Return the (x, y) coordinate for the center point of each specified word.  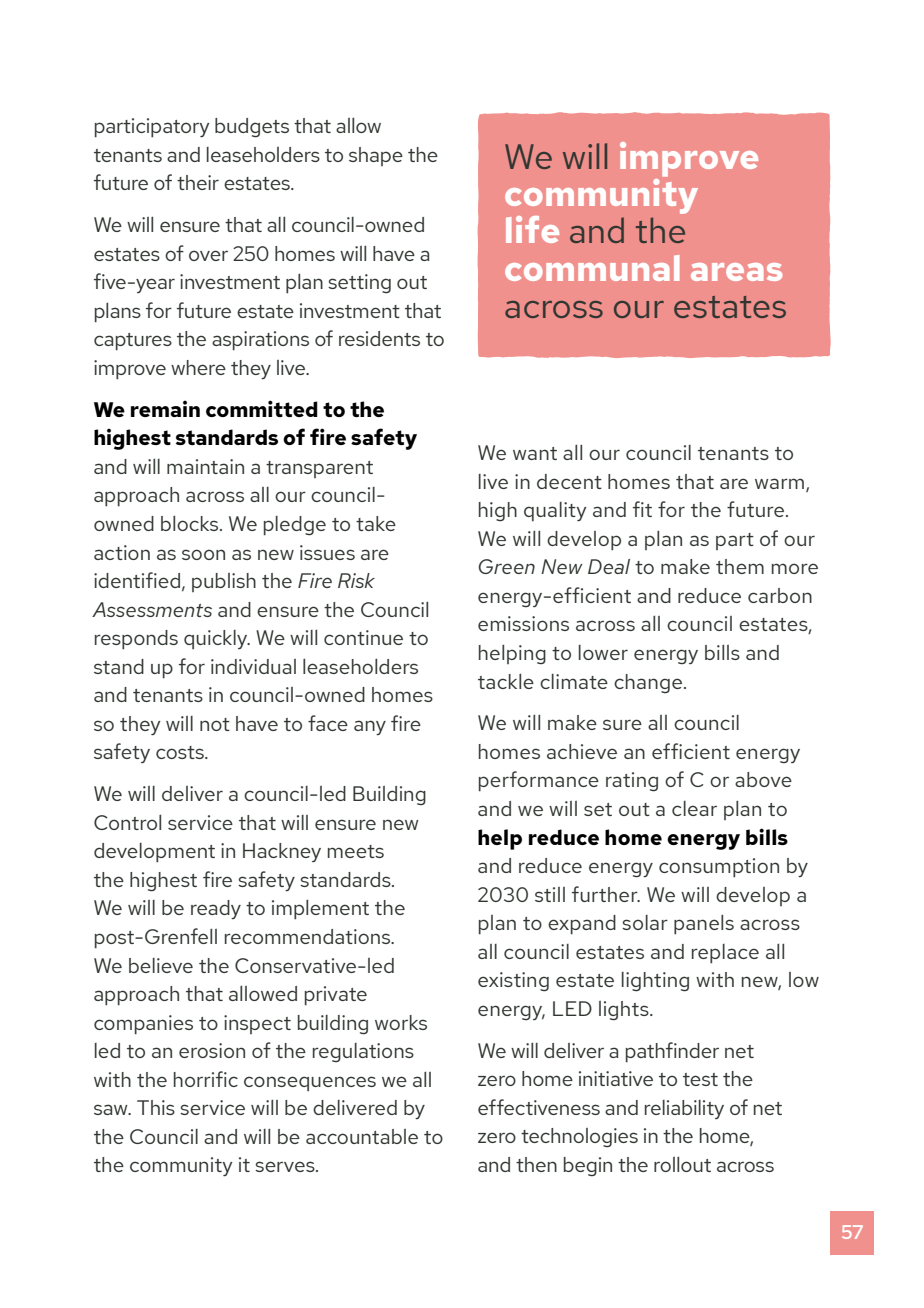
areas (736, 272)
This (156, 1107)
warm (781, 484)
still (550, 894)
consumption (719, 868)
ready (216, 909)
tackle (506, 681)
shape (376, 156)
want (535, 453)
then (536, 1164)
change (649, 684)
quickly (217, 639)
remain (165, 408)
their (198, 182)
